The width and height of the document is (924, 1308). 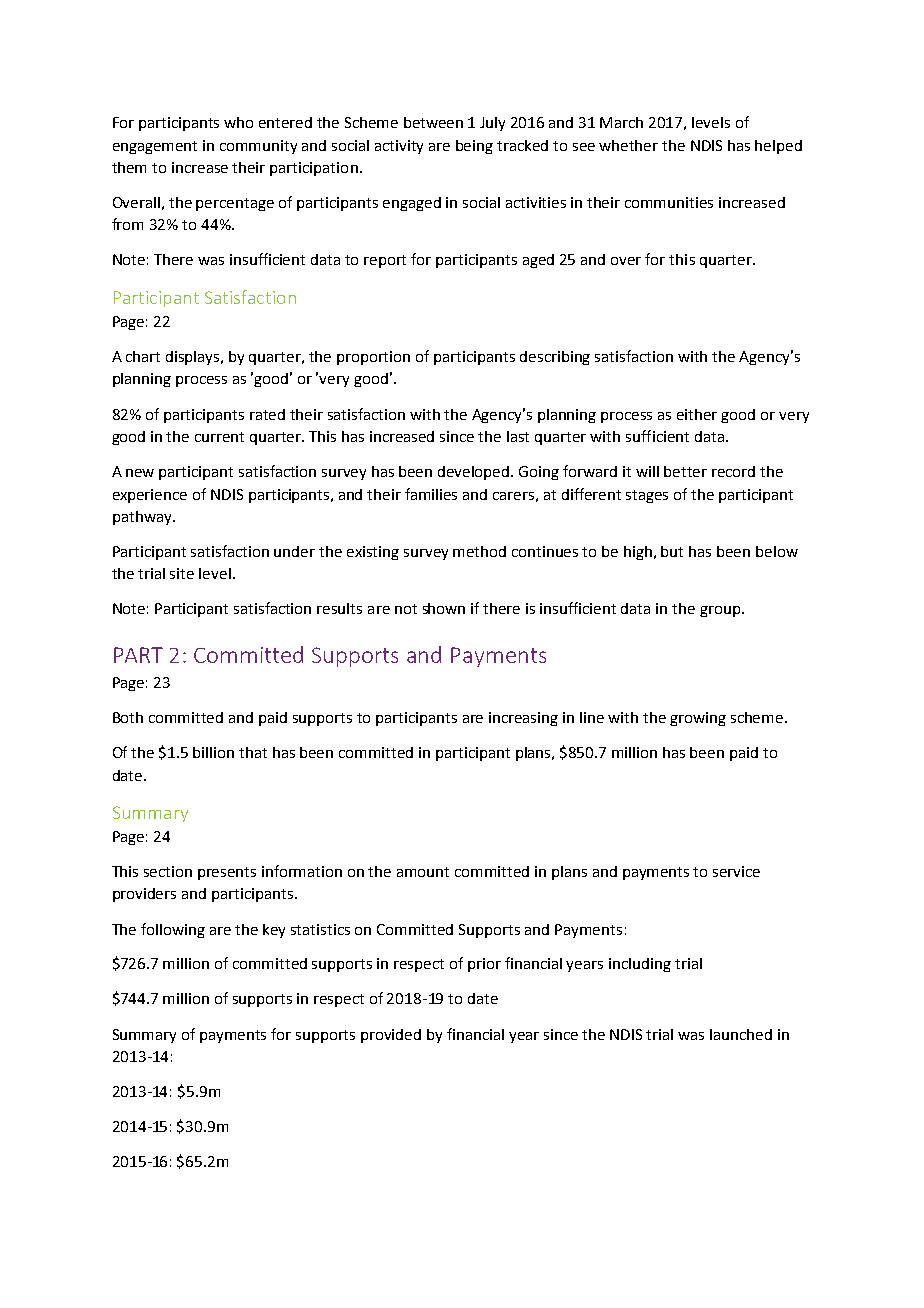 What do you see at coordinates (128, 717) in the document?
I see `Both` at bounding box center [128, 717].
